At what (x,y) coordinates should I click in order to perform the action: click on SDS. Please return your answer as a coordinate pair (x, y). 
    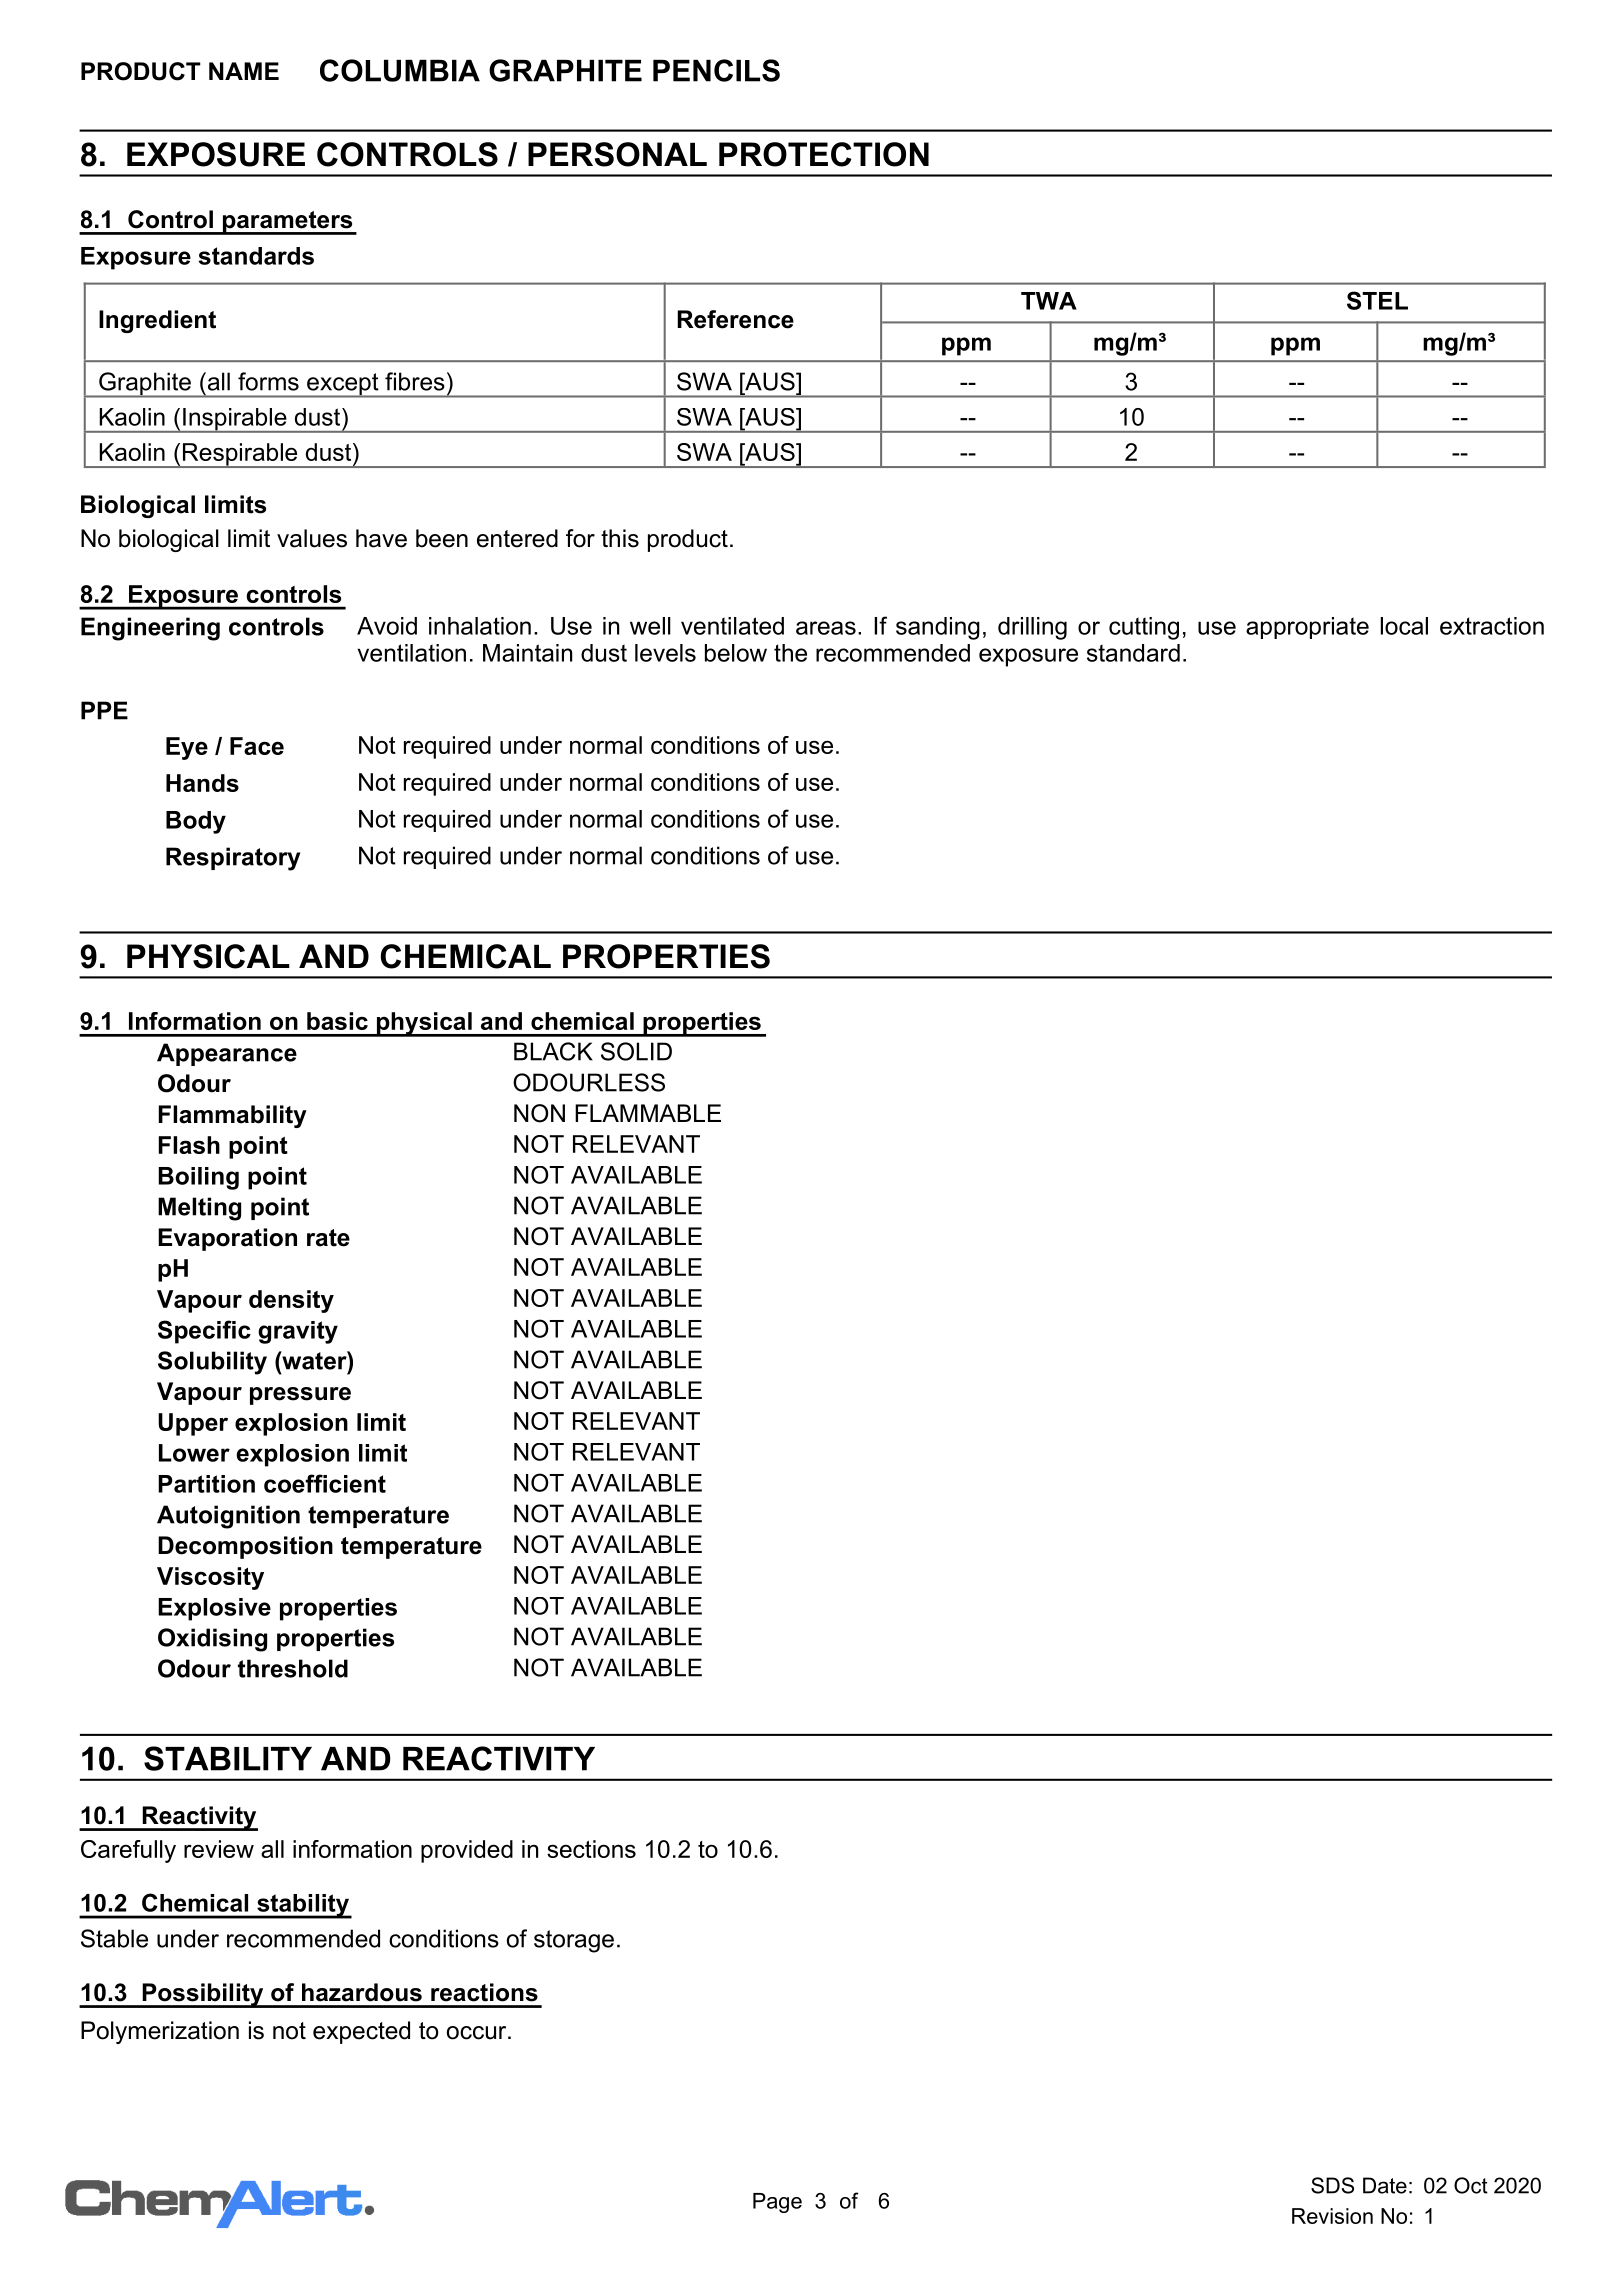
    Looking at the image, I should click on (1332, 2185).
